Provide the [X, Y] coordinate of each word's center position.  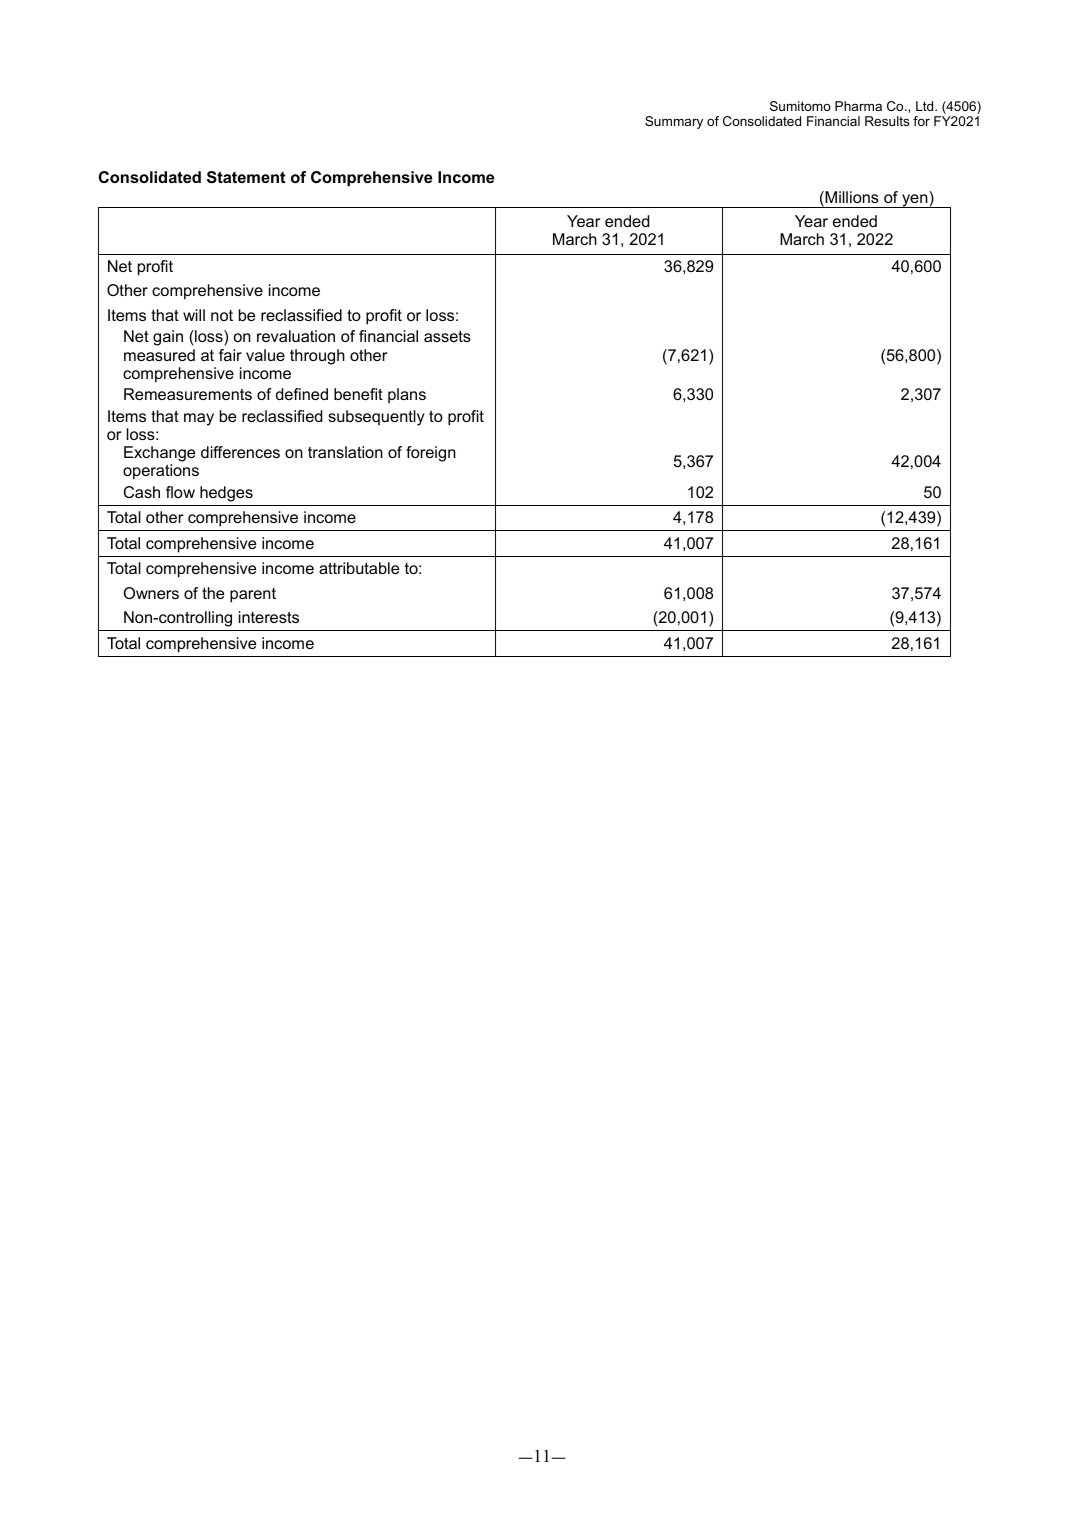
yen [915, 201]
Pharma [858, 106]
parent [253, 595]
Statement [246, 177]
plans [407, 396]
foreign [431, 454]
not [222, 315]
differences [240, 452]
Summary [674, 122]
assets [447, 336]
